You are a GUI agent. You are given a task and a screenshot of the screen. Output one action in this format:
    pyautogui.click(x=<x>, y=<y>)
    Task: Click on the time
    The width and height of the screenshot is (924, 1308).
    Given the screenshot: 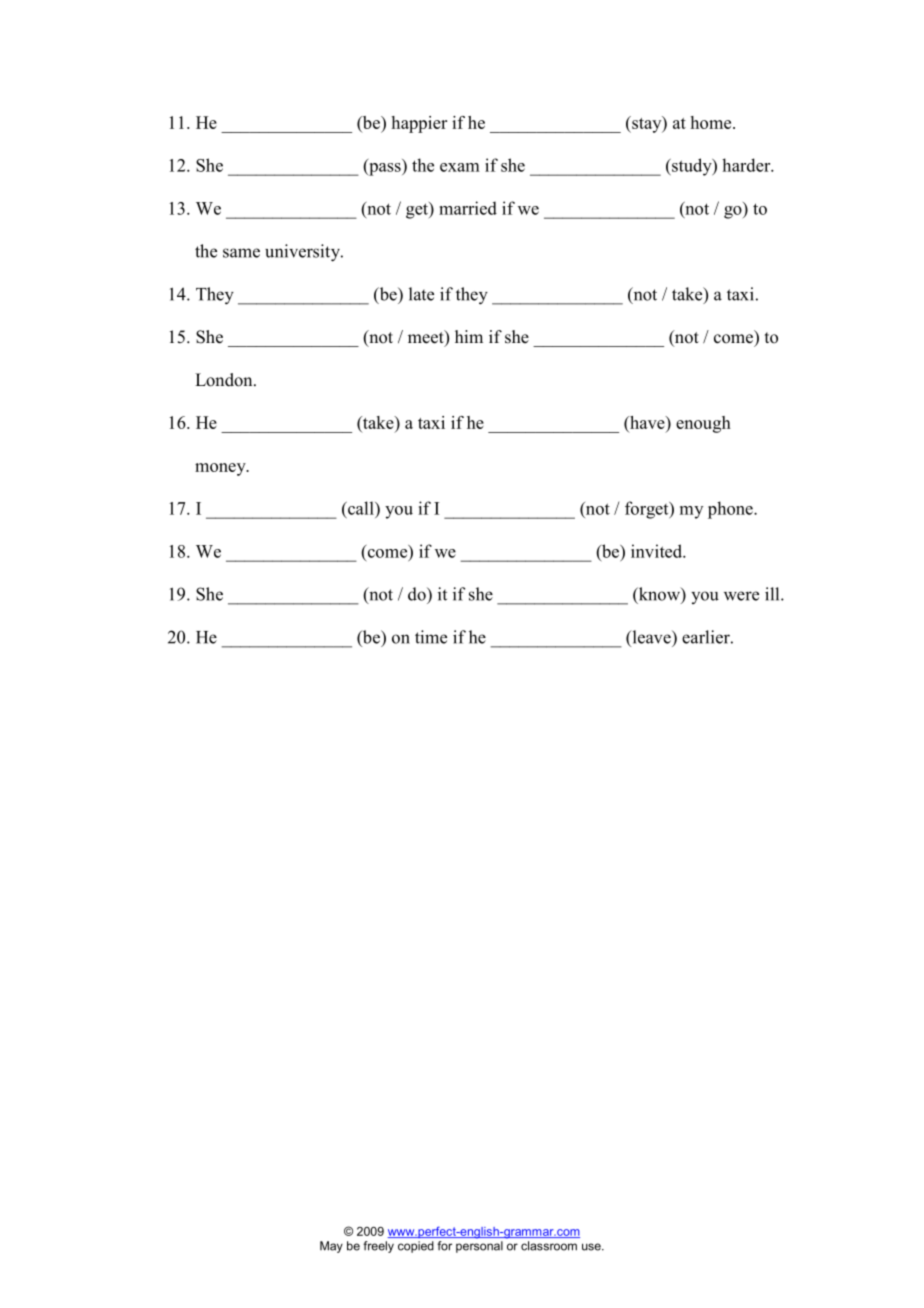 What is the action you would take?
    pyautogui.click(x=431, y=637)
